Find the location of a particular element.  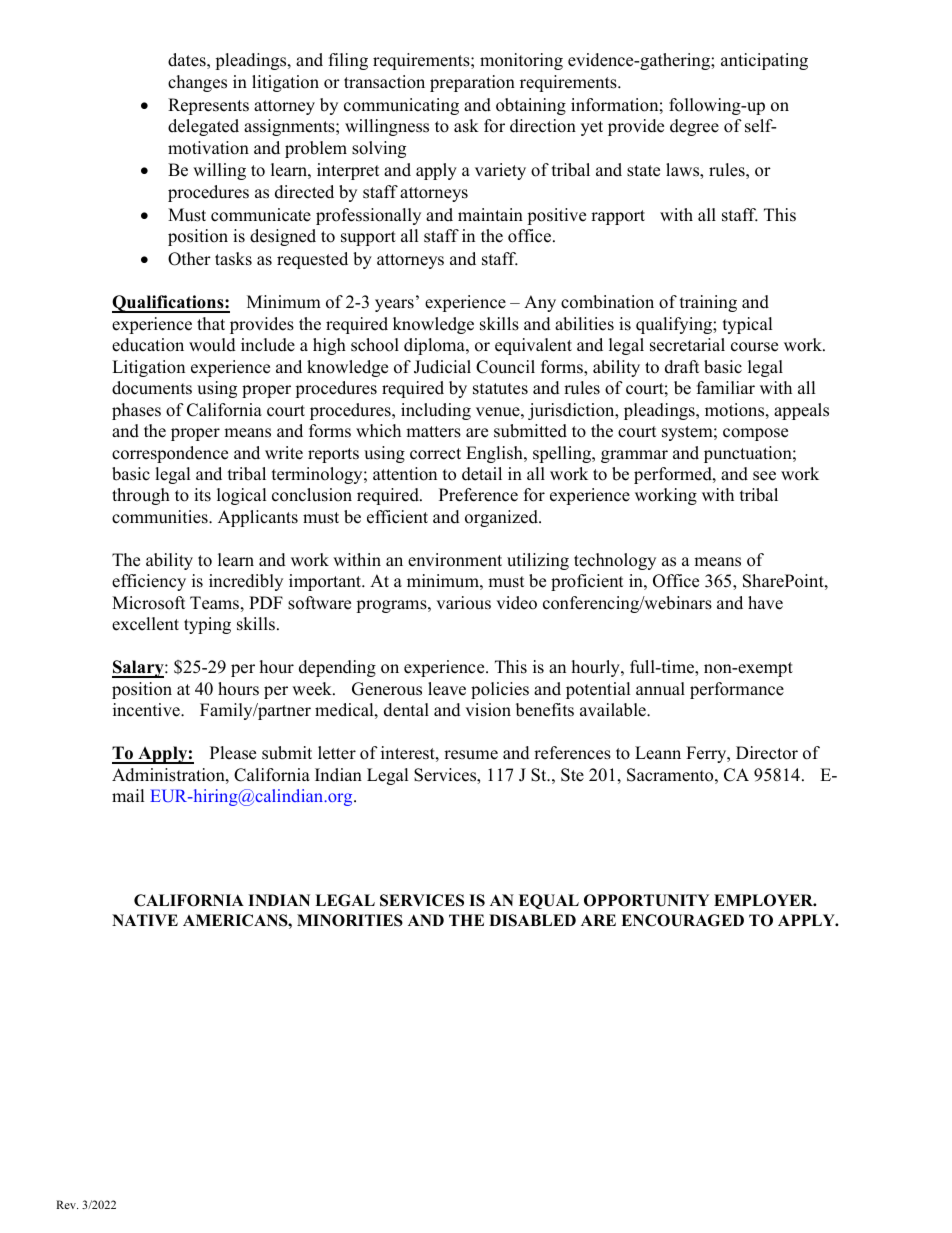

NATIVE is located at coordinates (145, 920).
